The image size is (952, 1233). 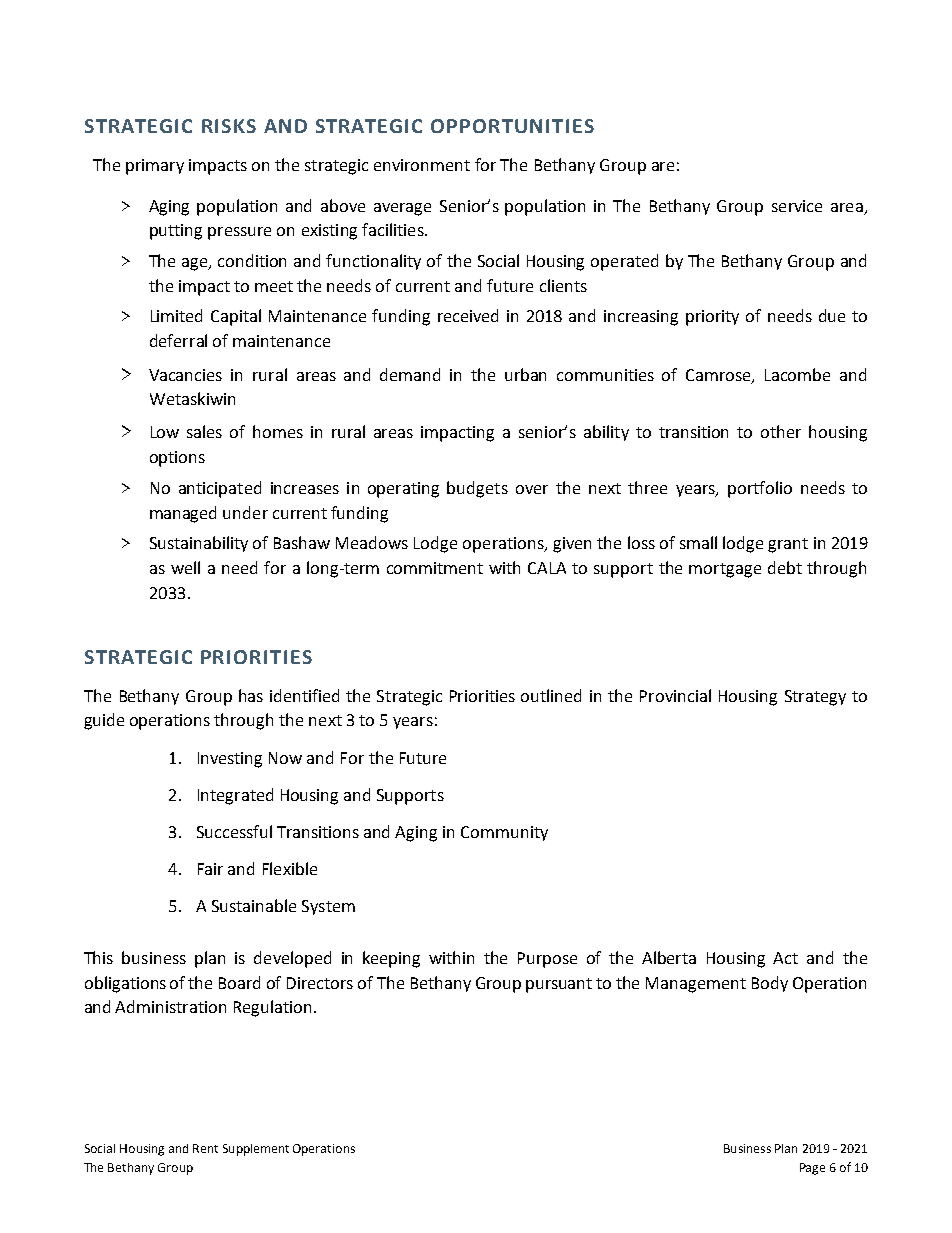 What do you see at coordinates (256, 1150) in the screenshot?
I see `Supplement` at bounding box center [256, 1150].
